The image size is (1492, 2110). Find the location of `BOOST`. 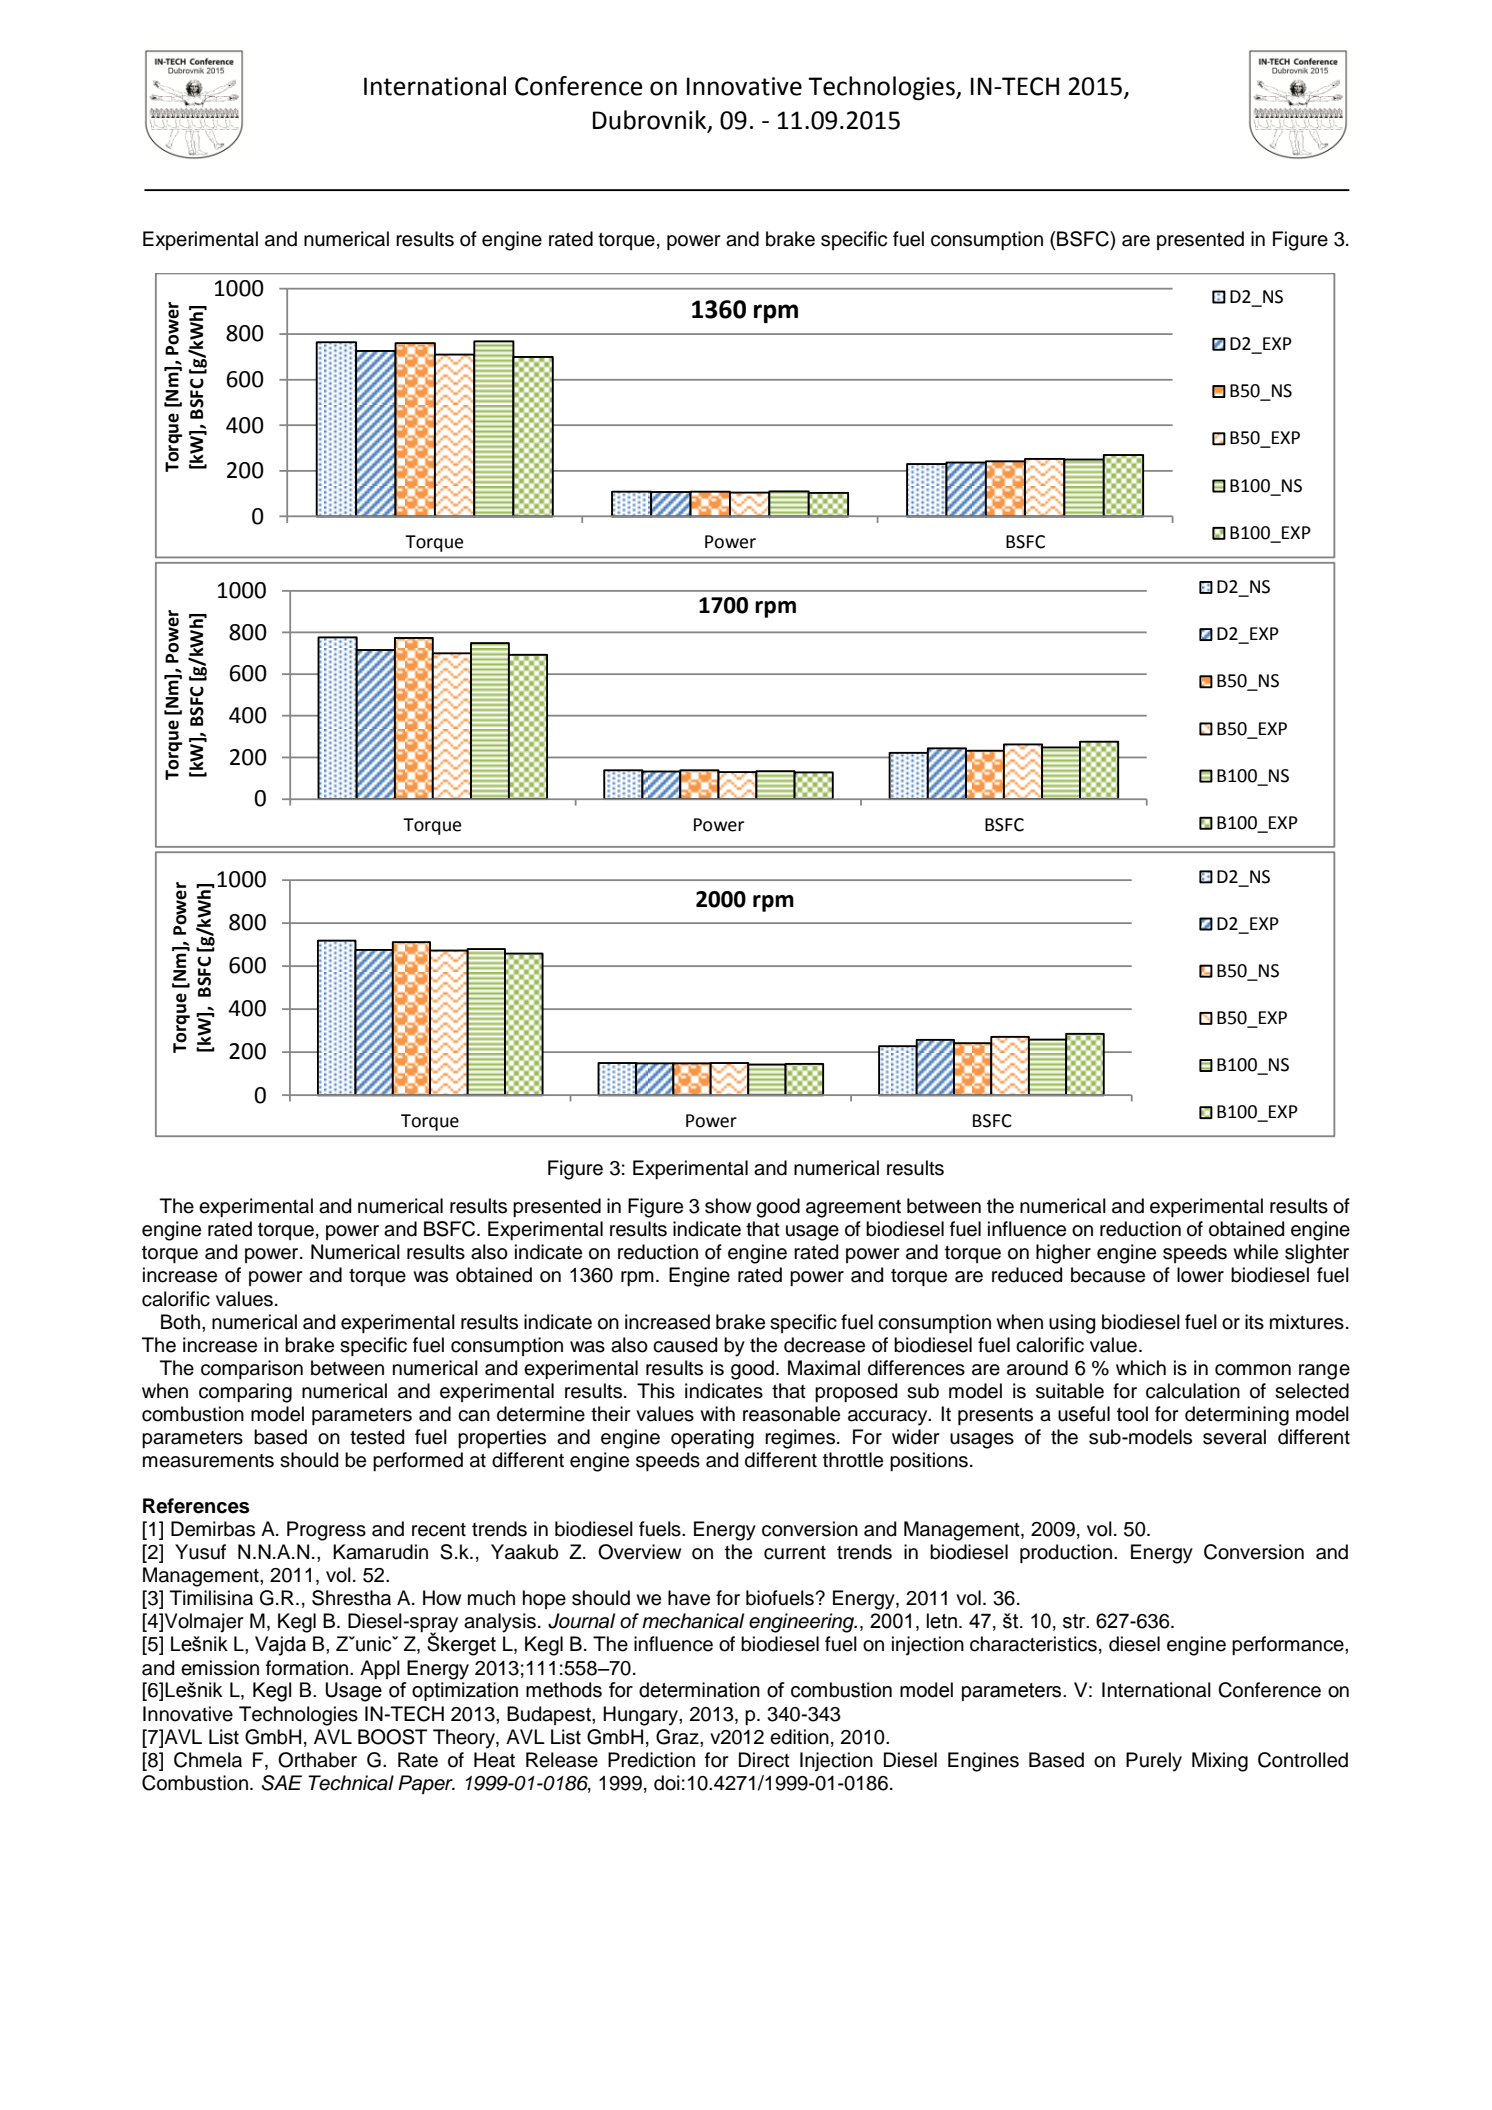

BOOST is located at coordinates (392, 1737).
